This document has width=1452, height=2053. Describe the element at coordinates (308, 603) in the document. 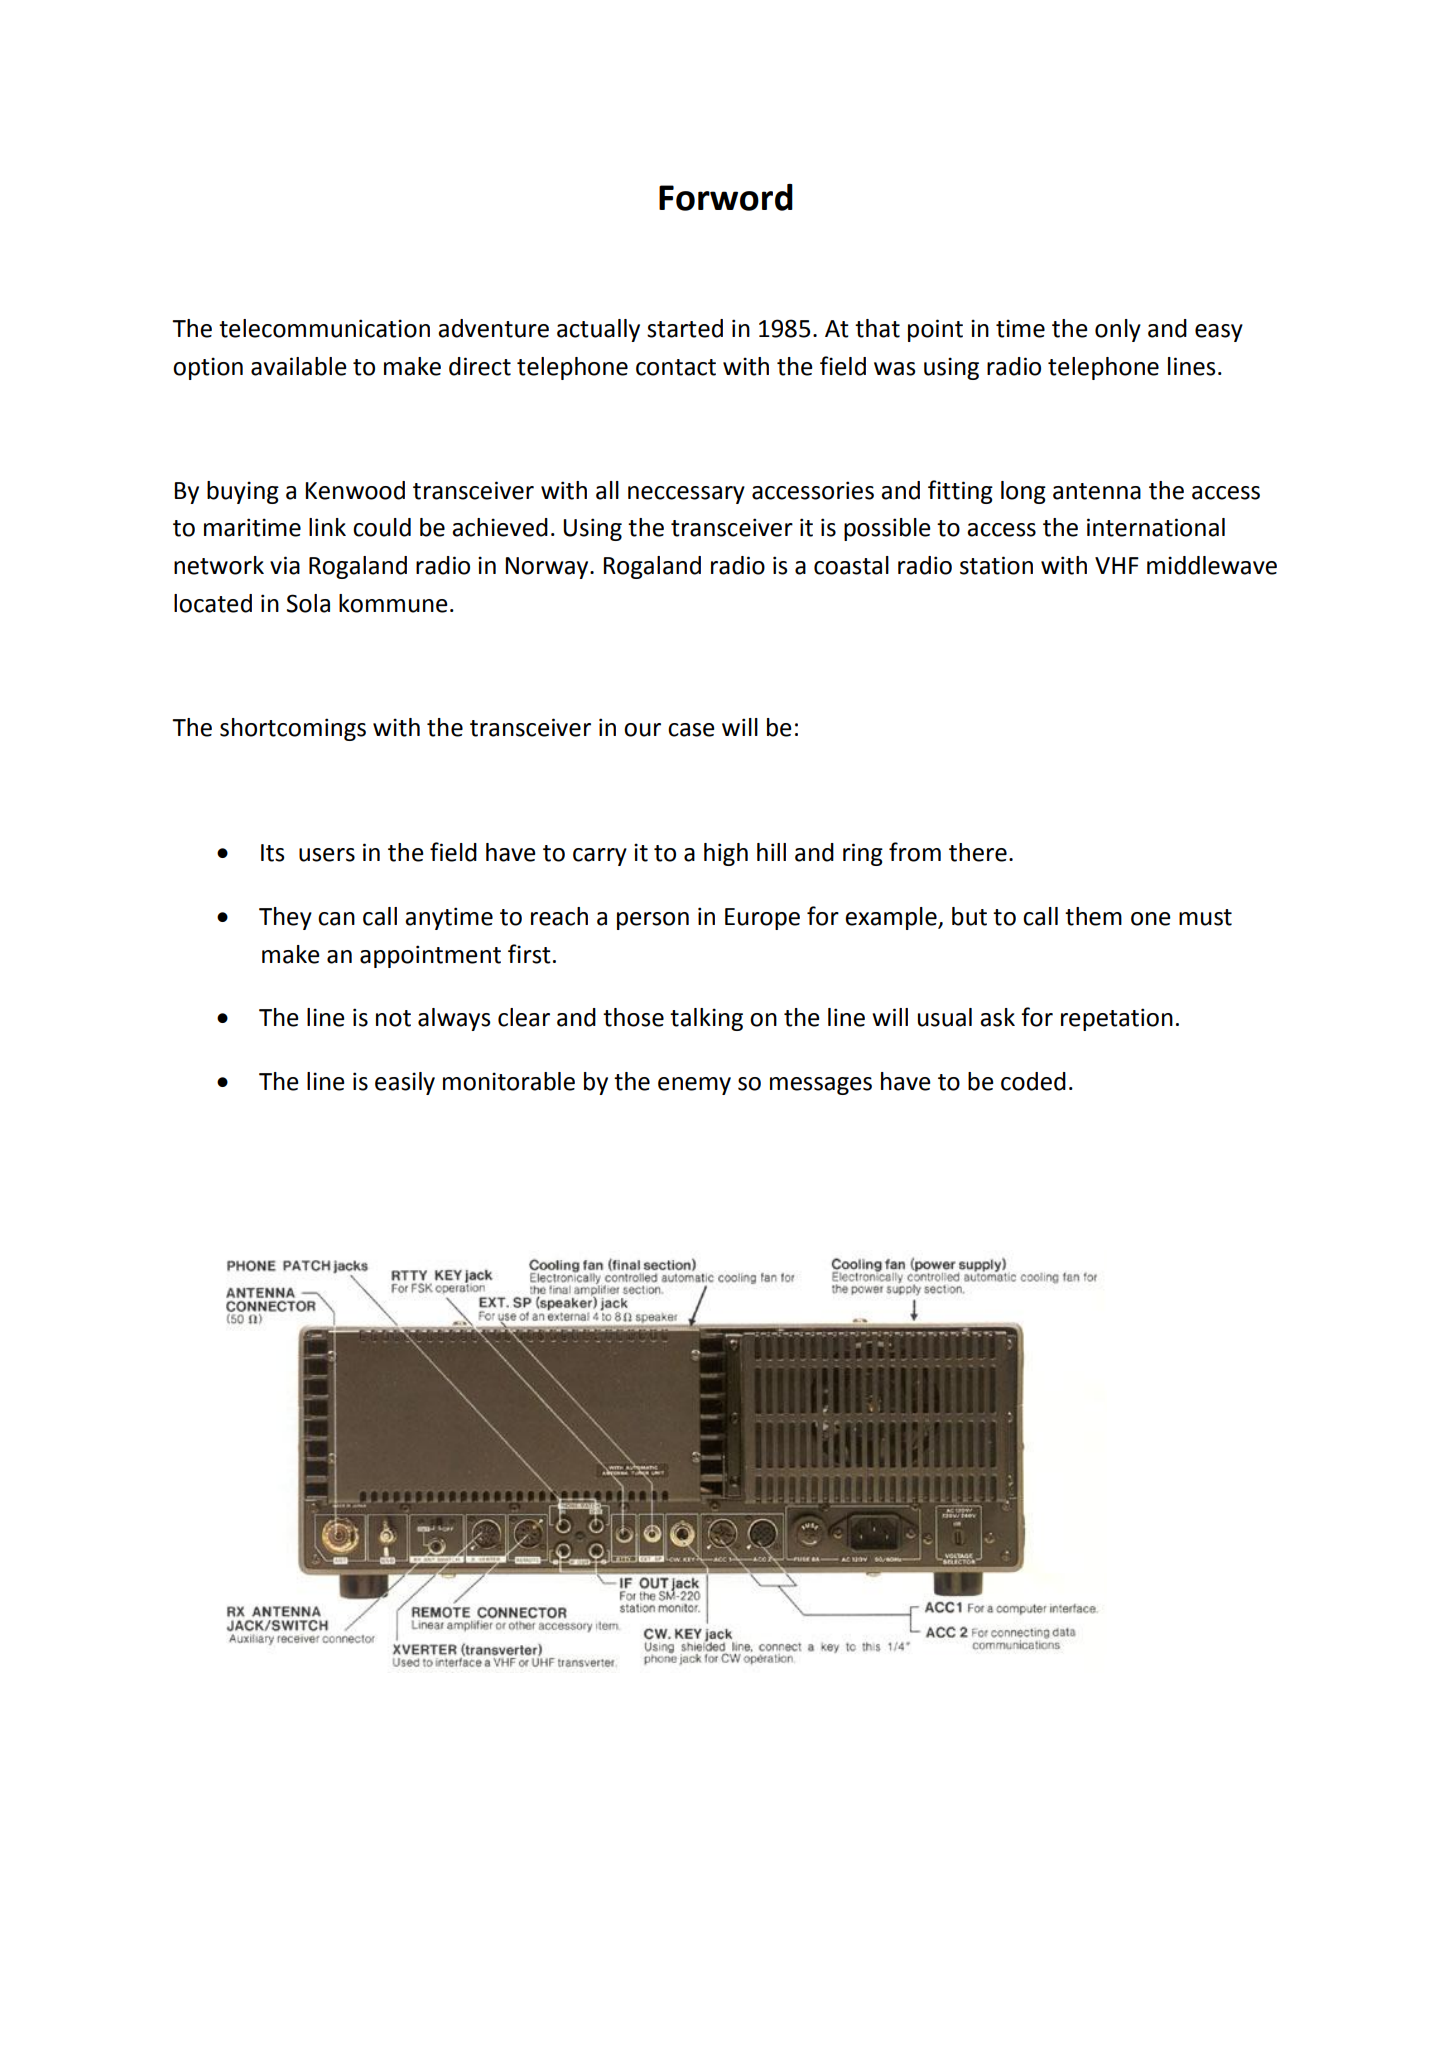

I see `Sola` at that location.
